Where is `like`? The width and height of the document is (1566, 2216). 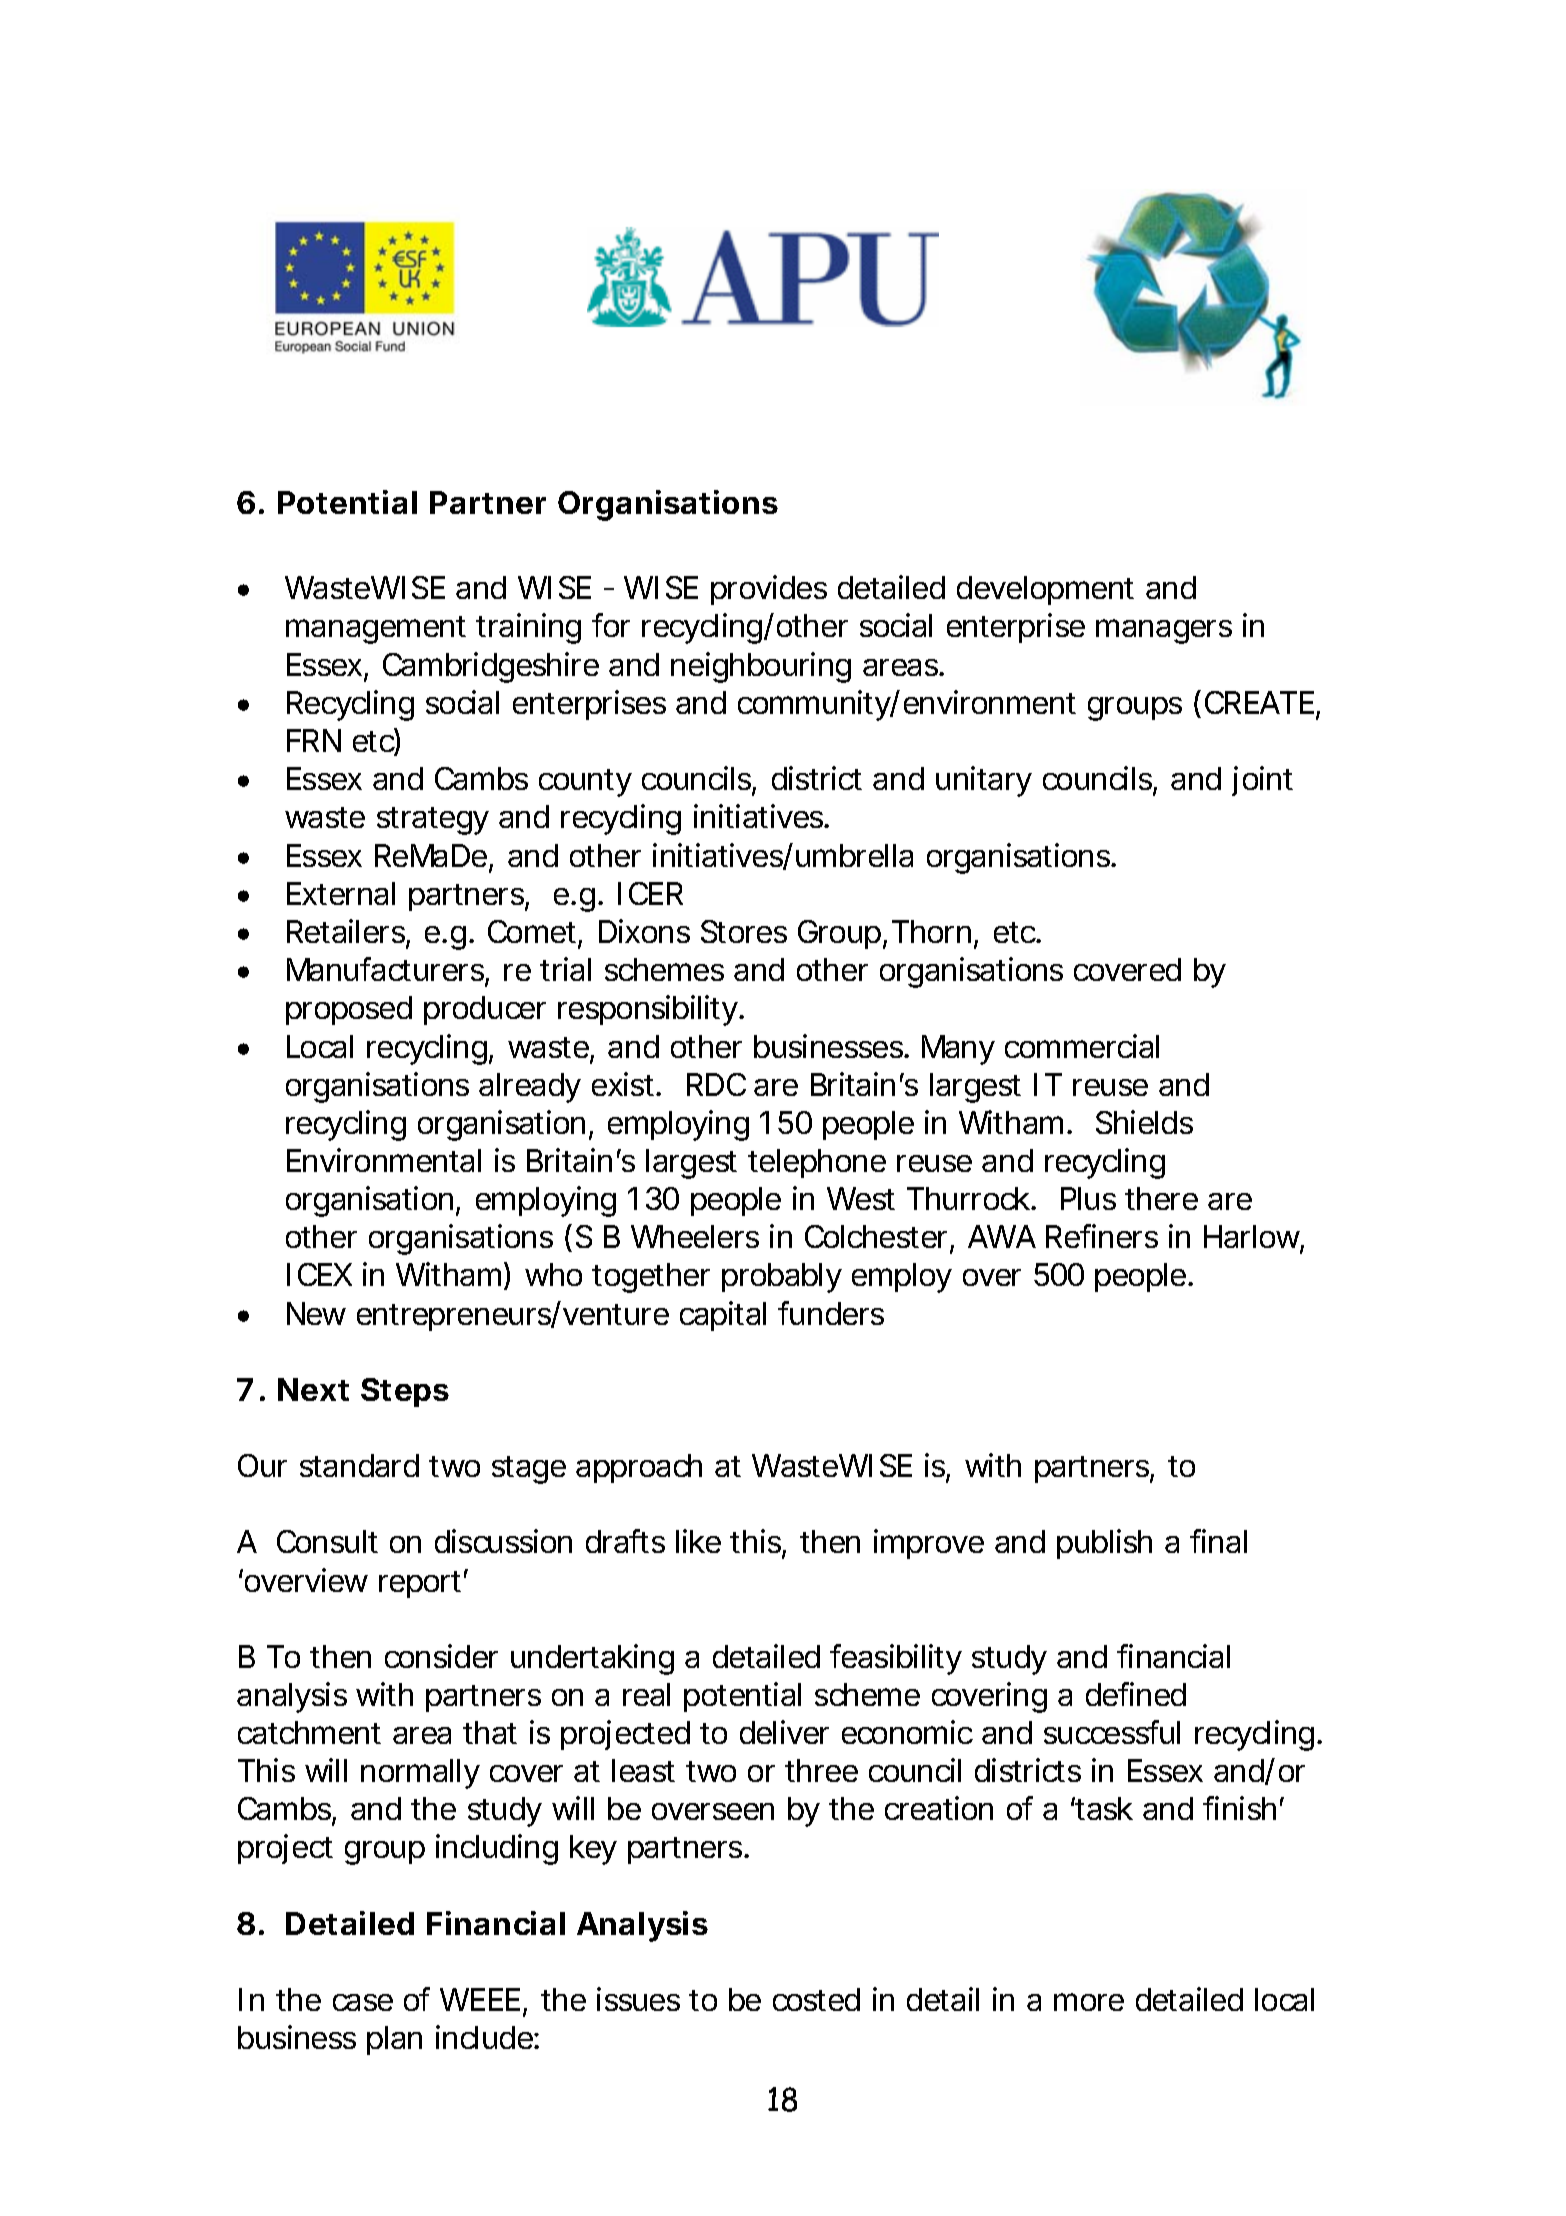 like is located at coordinates (698, 1541).
